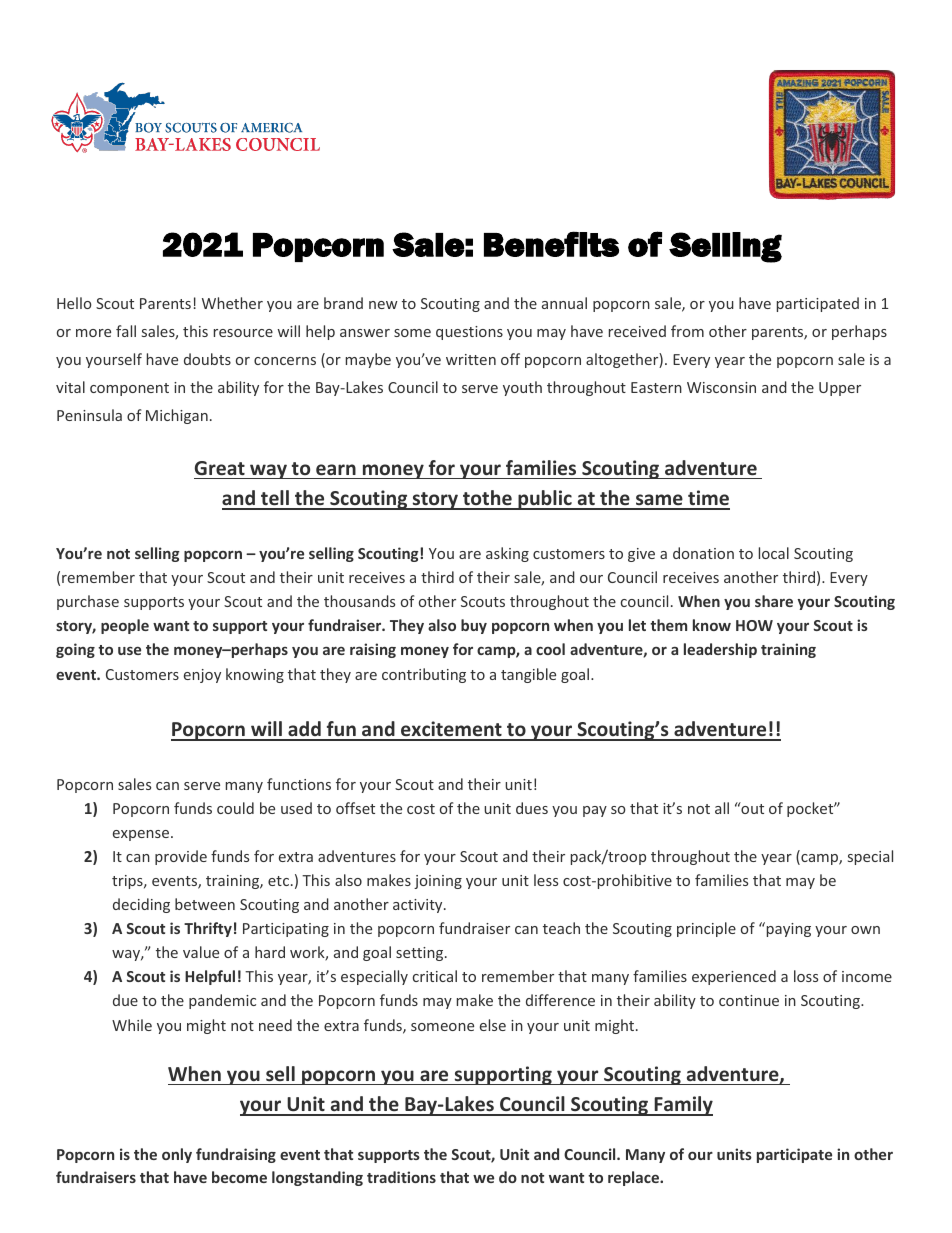 This screenshot has height=1233, width=952. I want to click on from, so click(687, 331).
